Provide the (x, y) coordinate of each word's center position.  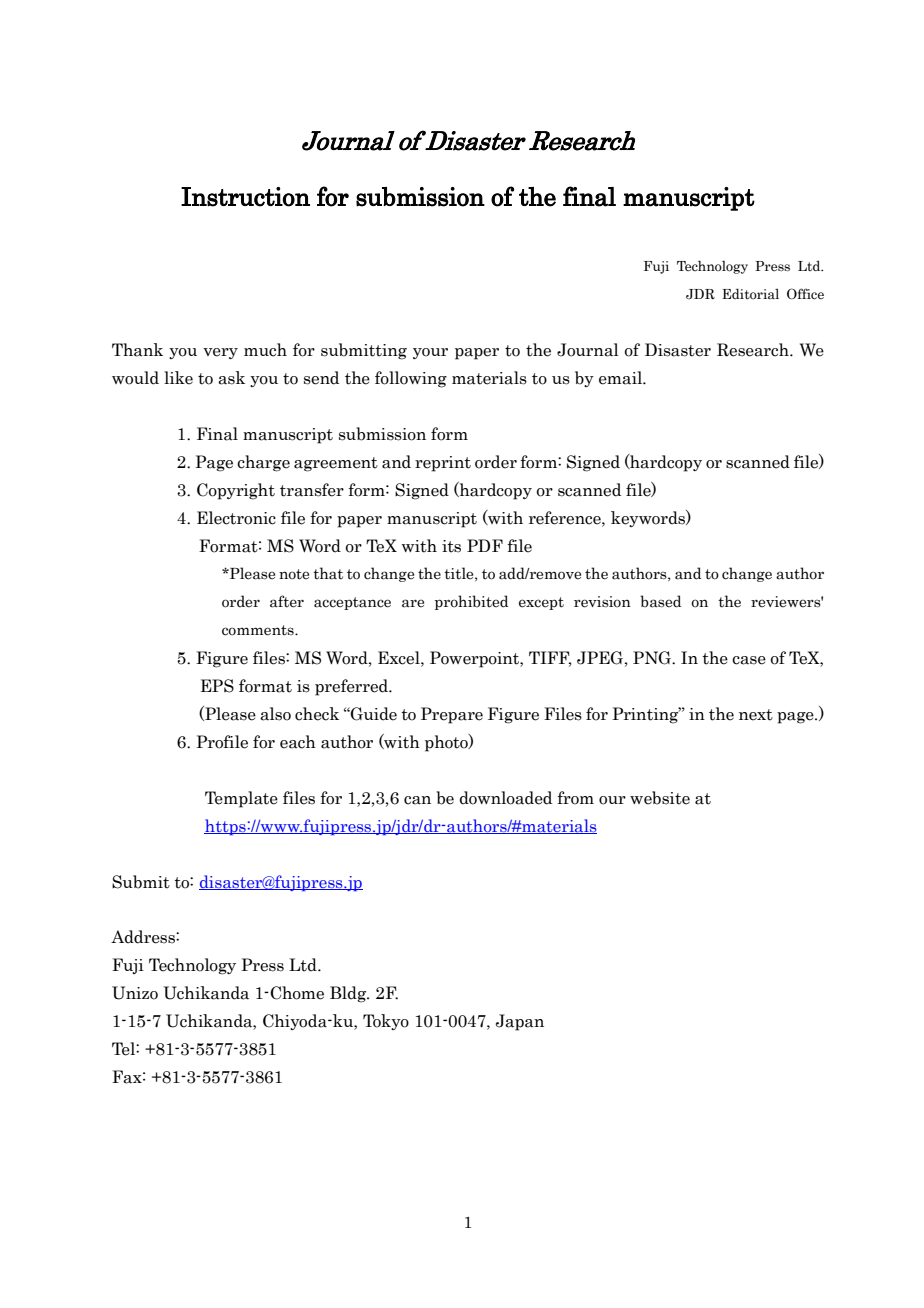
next (756, 715)
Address (144, 937)
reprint (443, 464)
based (660, 601)
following (411, 379)
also (275, 714)
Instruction (245, 197)
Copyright (236, 491)
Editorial (750, 293)
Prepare (452, 715)
